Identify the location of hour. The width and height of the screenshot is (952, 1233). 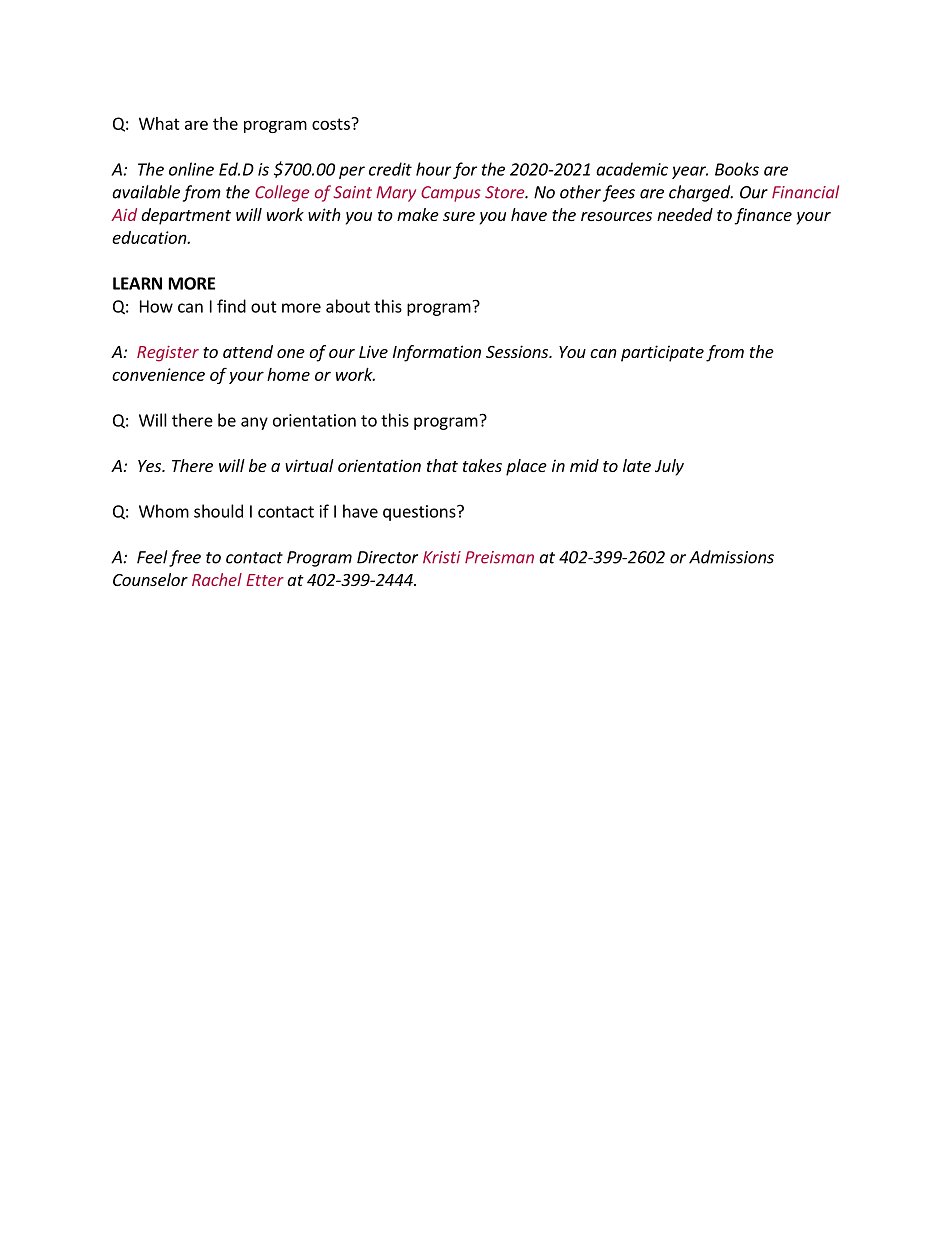
(433, 169).
